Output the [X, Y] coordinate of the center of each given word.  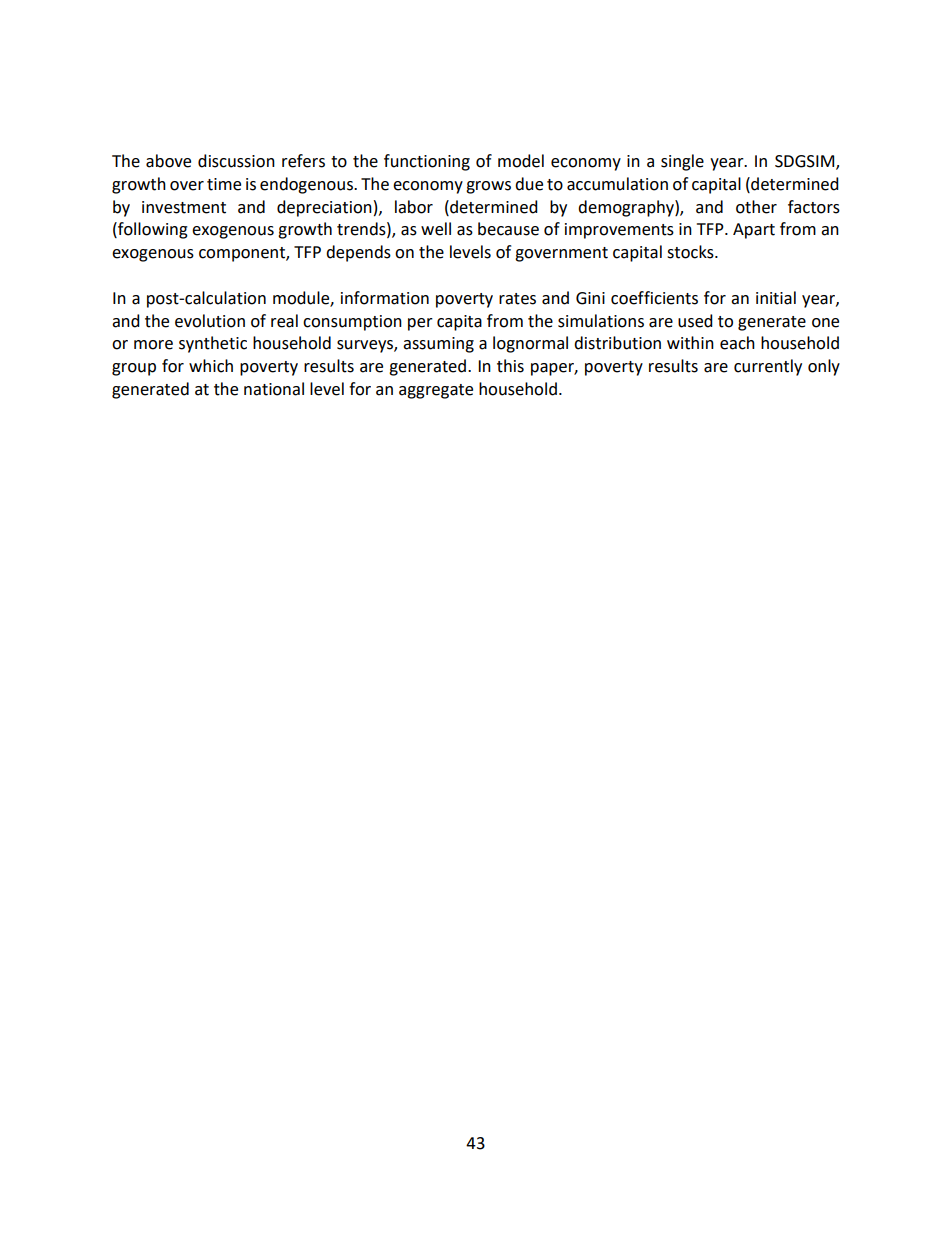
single [682, 162]
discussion [236, 161]
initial [776, 298]
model [521, 161]
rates [517, 299]
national [274, 389]
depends [358, 253]
